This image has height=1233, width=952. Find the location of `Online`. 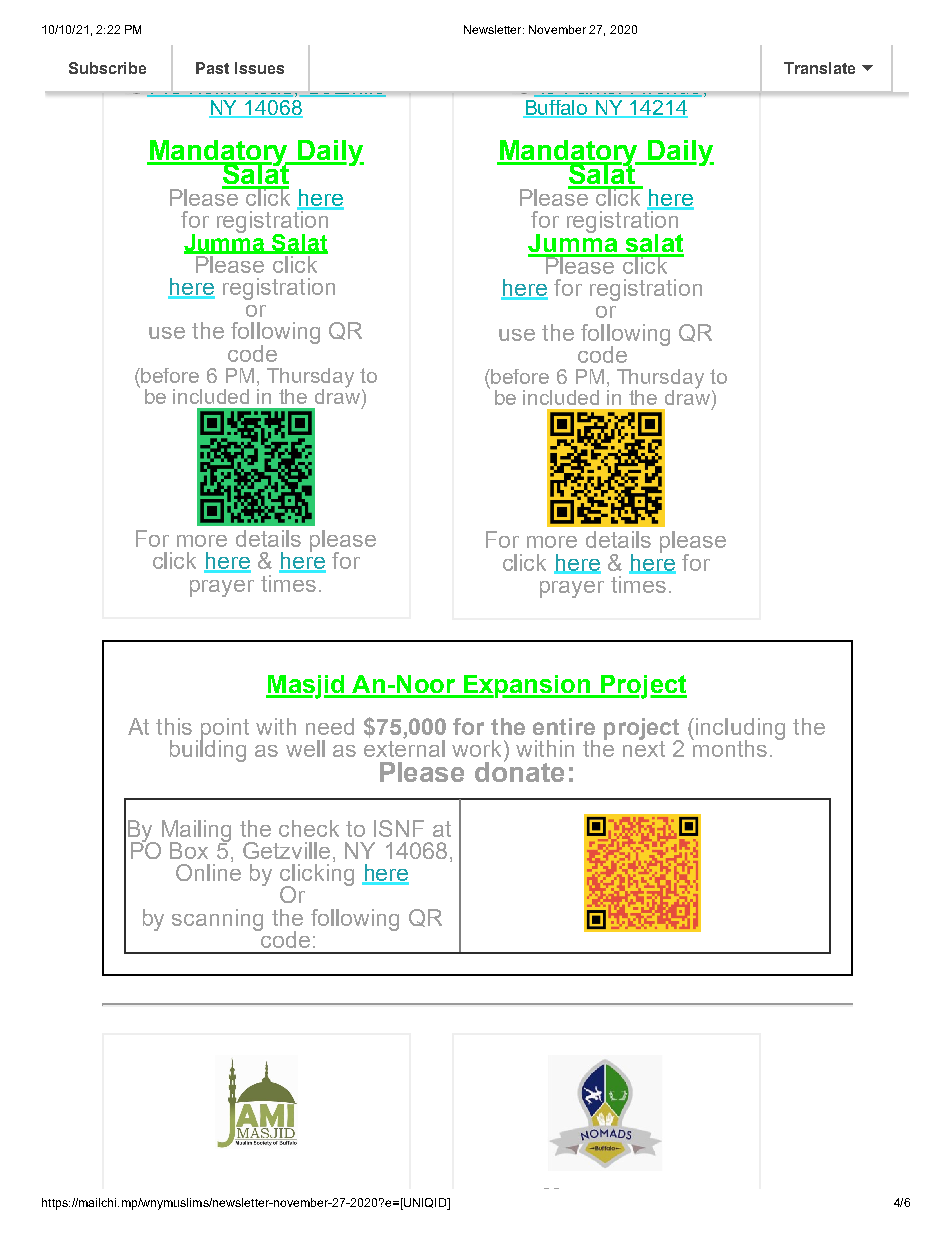

Online is located at coordinates (208, 871).
